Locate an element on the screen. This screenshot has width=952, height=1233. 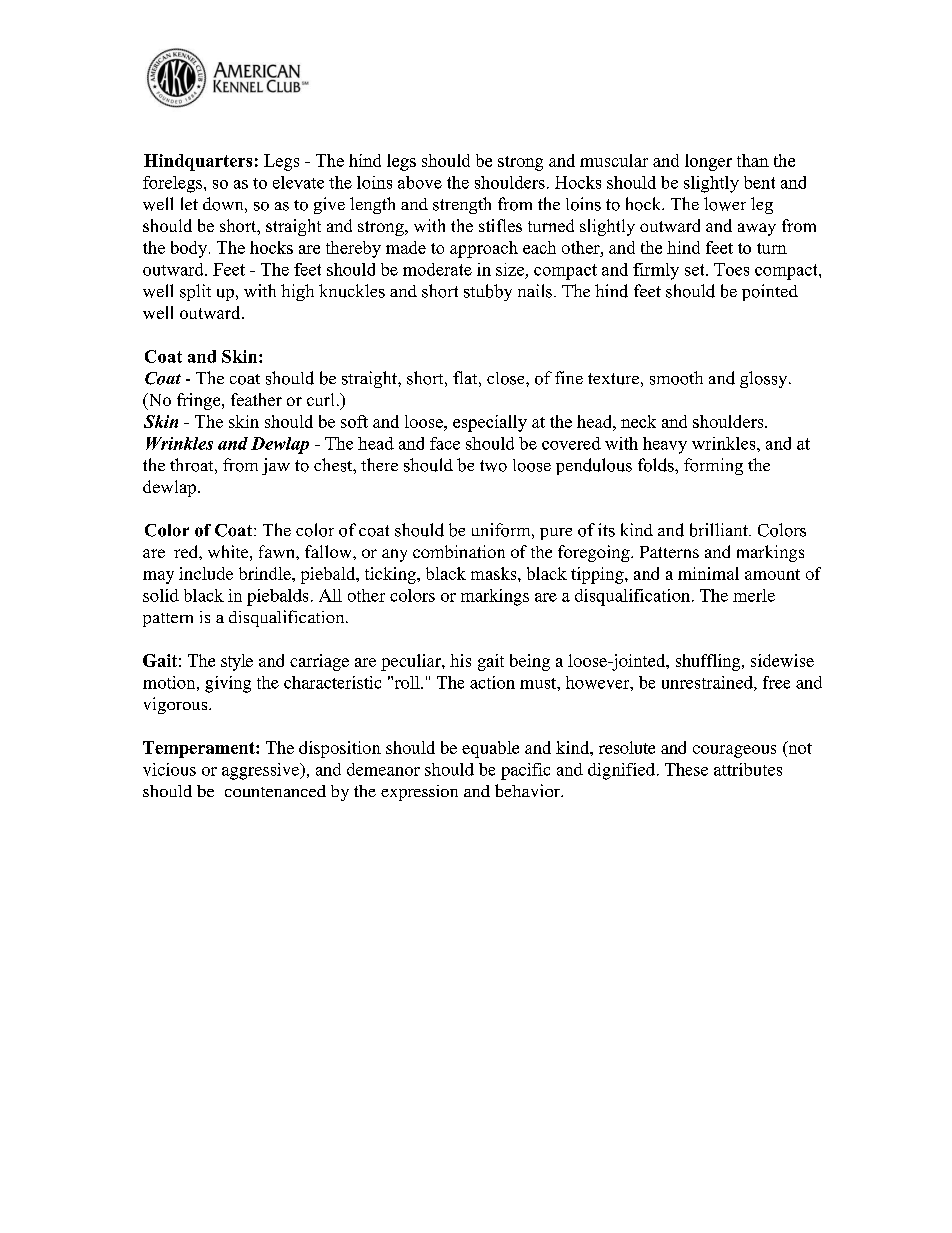
close is located at coordinates (507, 378).
